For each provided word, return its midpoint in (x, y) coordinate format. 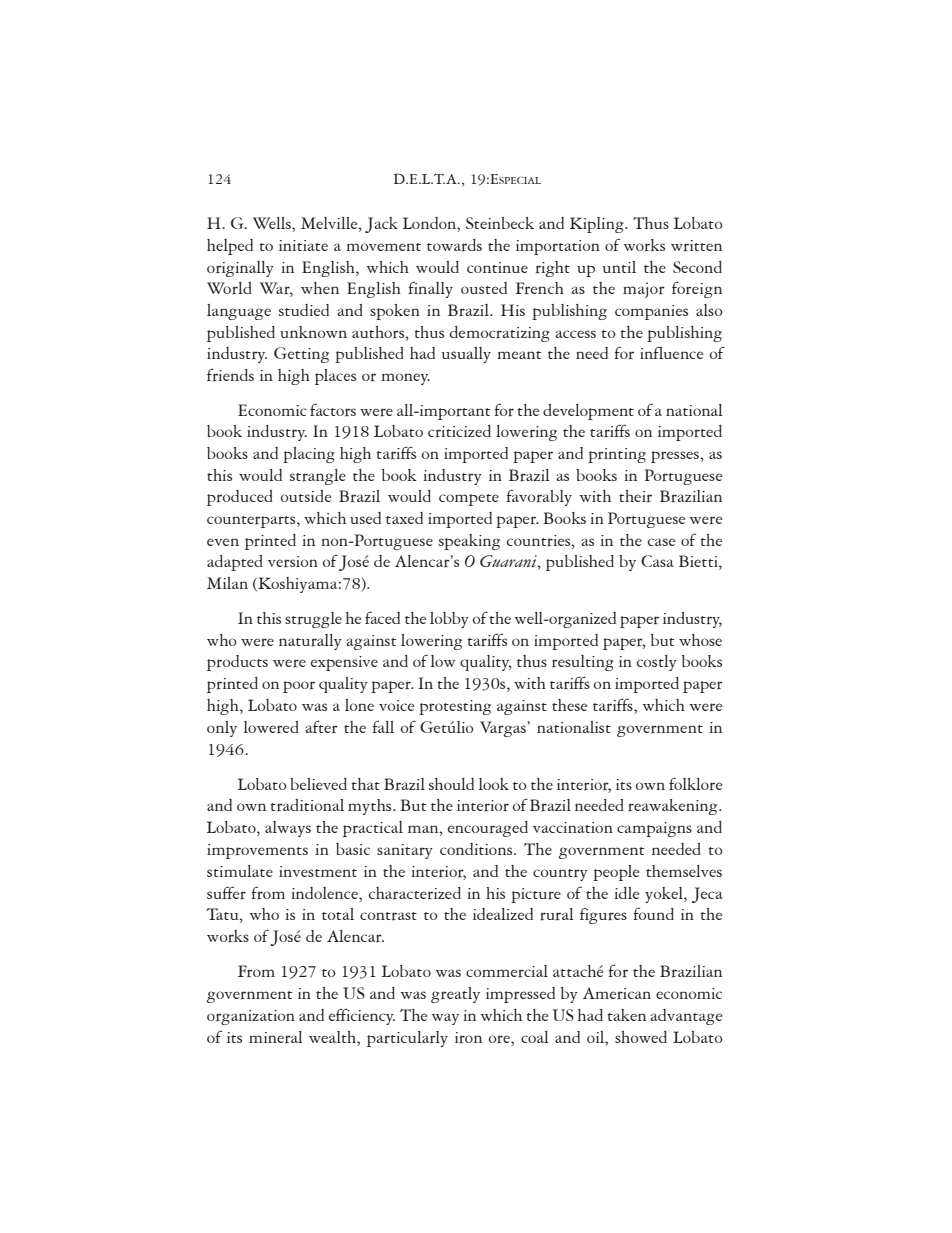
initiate (303, 245)
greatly (455, 995)
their (635, 496)
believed (318, 784)
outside (306, 496)
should (451, 784)
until (619, 267)
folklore (695, 784)
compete (469, 500)
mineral (276, 1037)
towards (454, 245)
